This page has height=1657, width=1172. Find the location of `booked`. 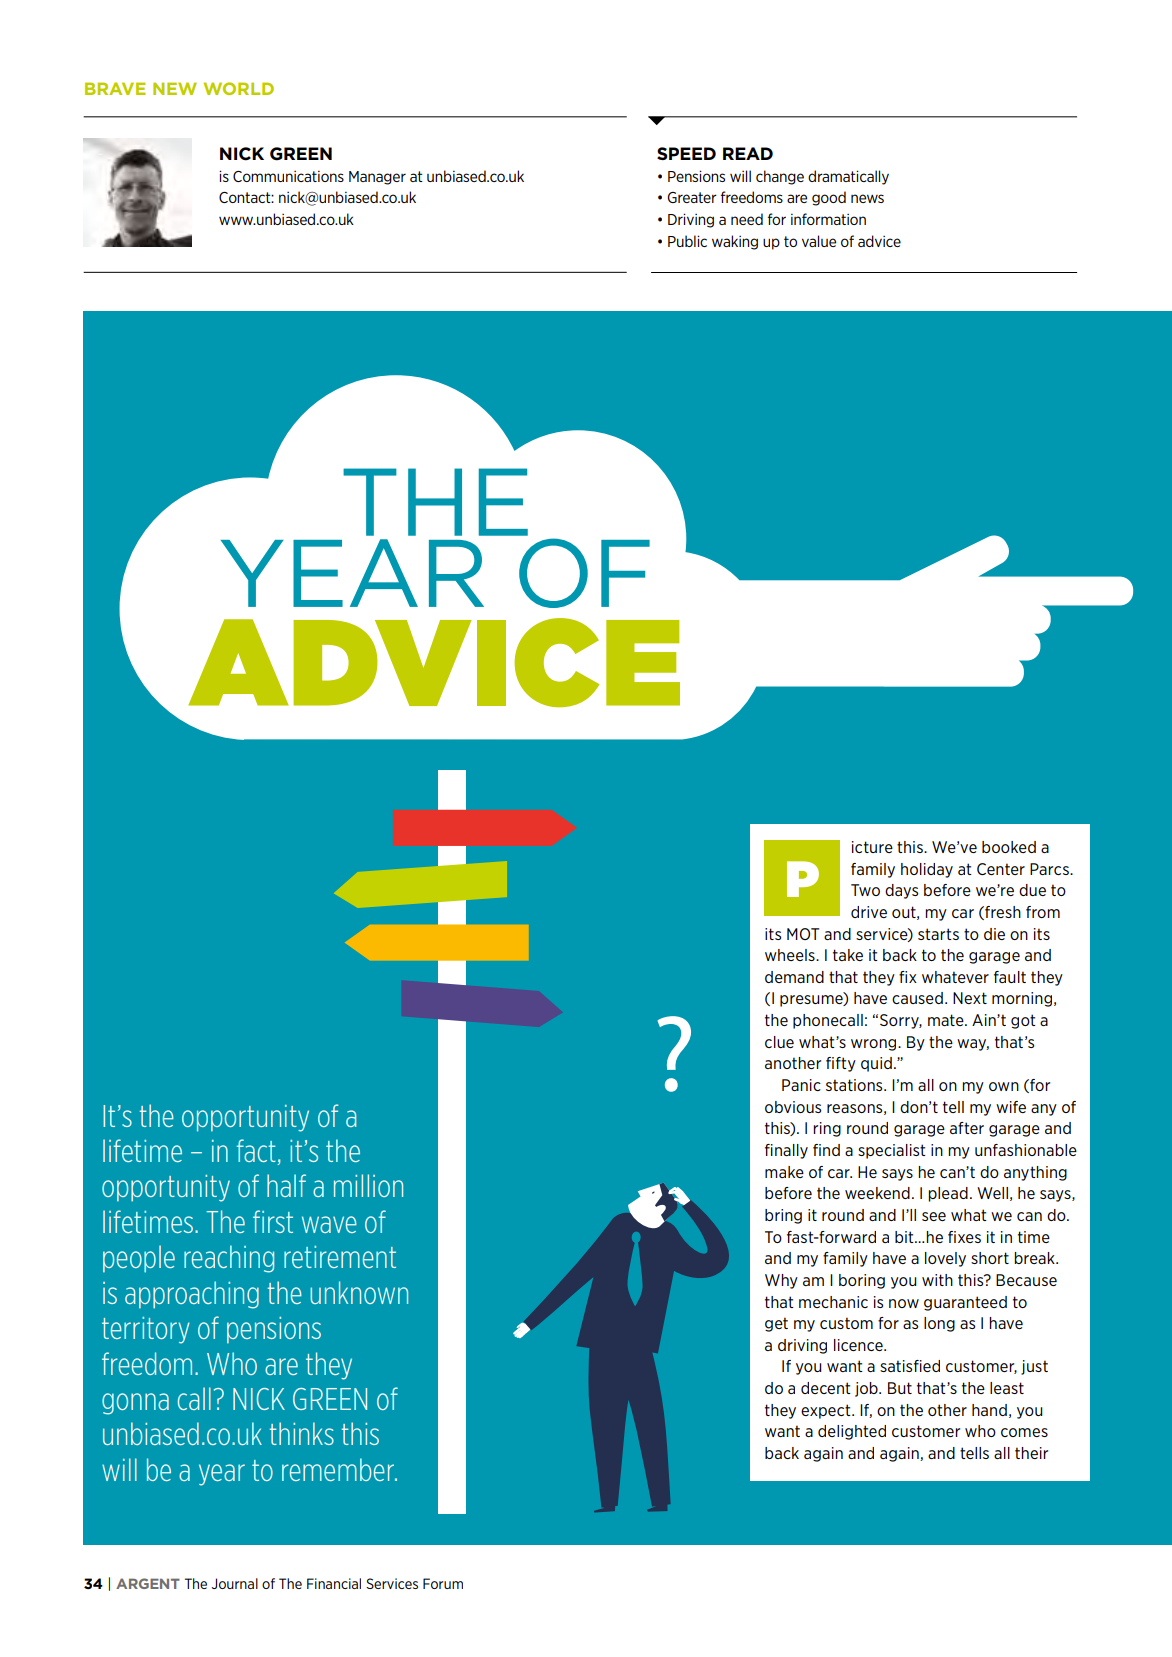

booked is located at coordinates (1009, 847).
